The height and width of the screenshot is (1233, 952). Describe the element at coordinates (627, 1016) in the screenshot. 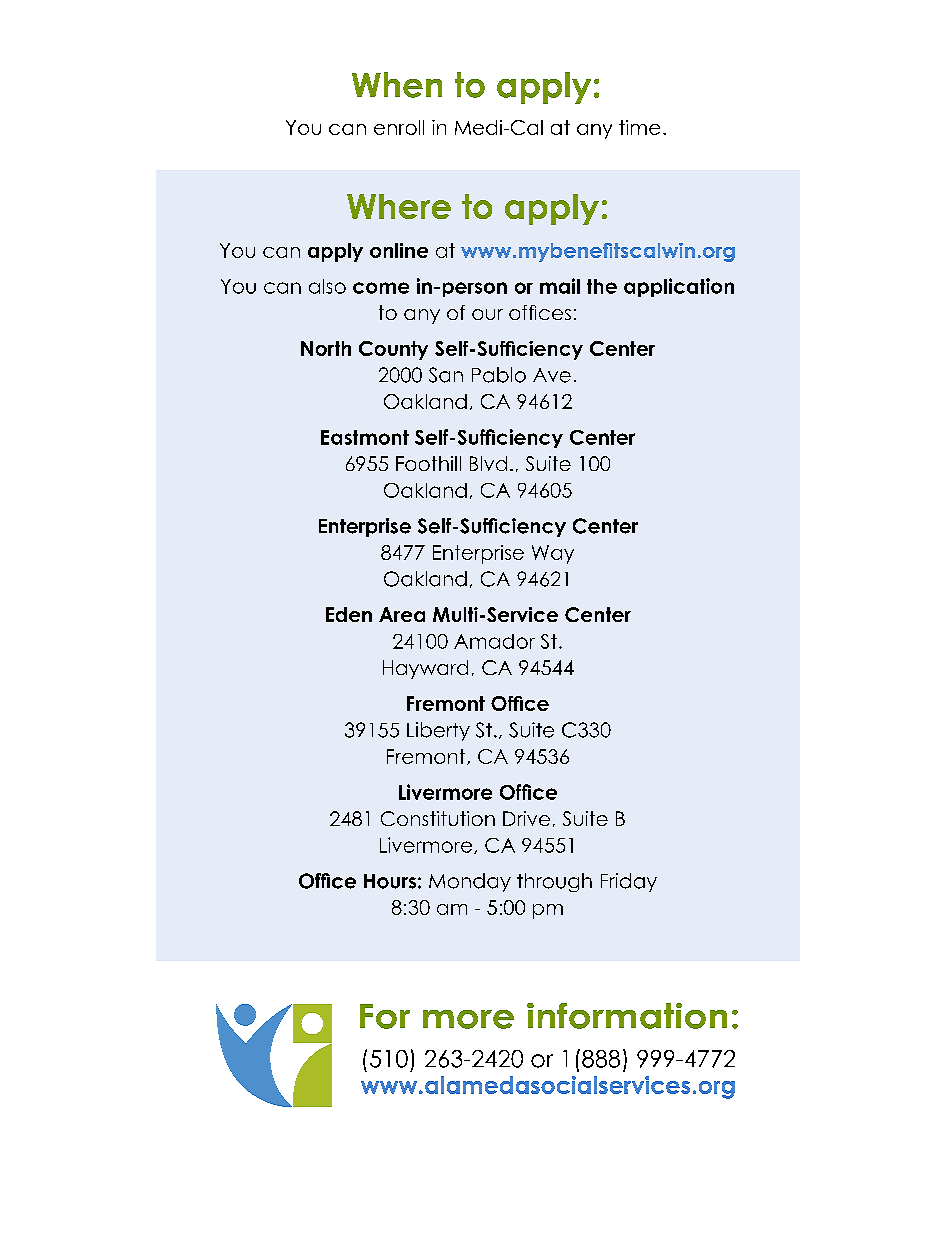

I see `information` at that location.
